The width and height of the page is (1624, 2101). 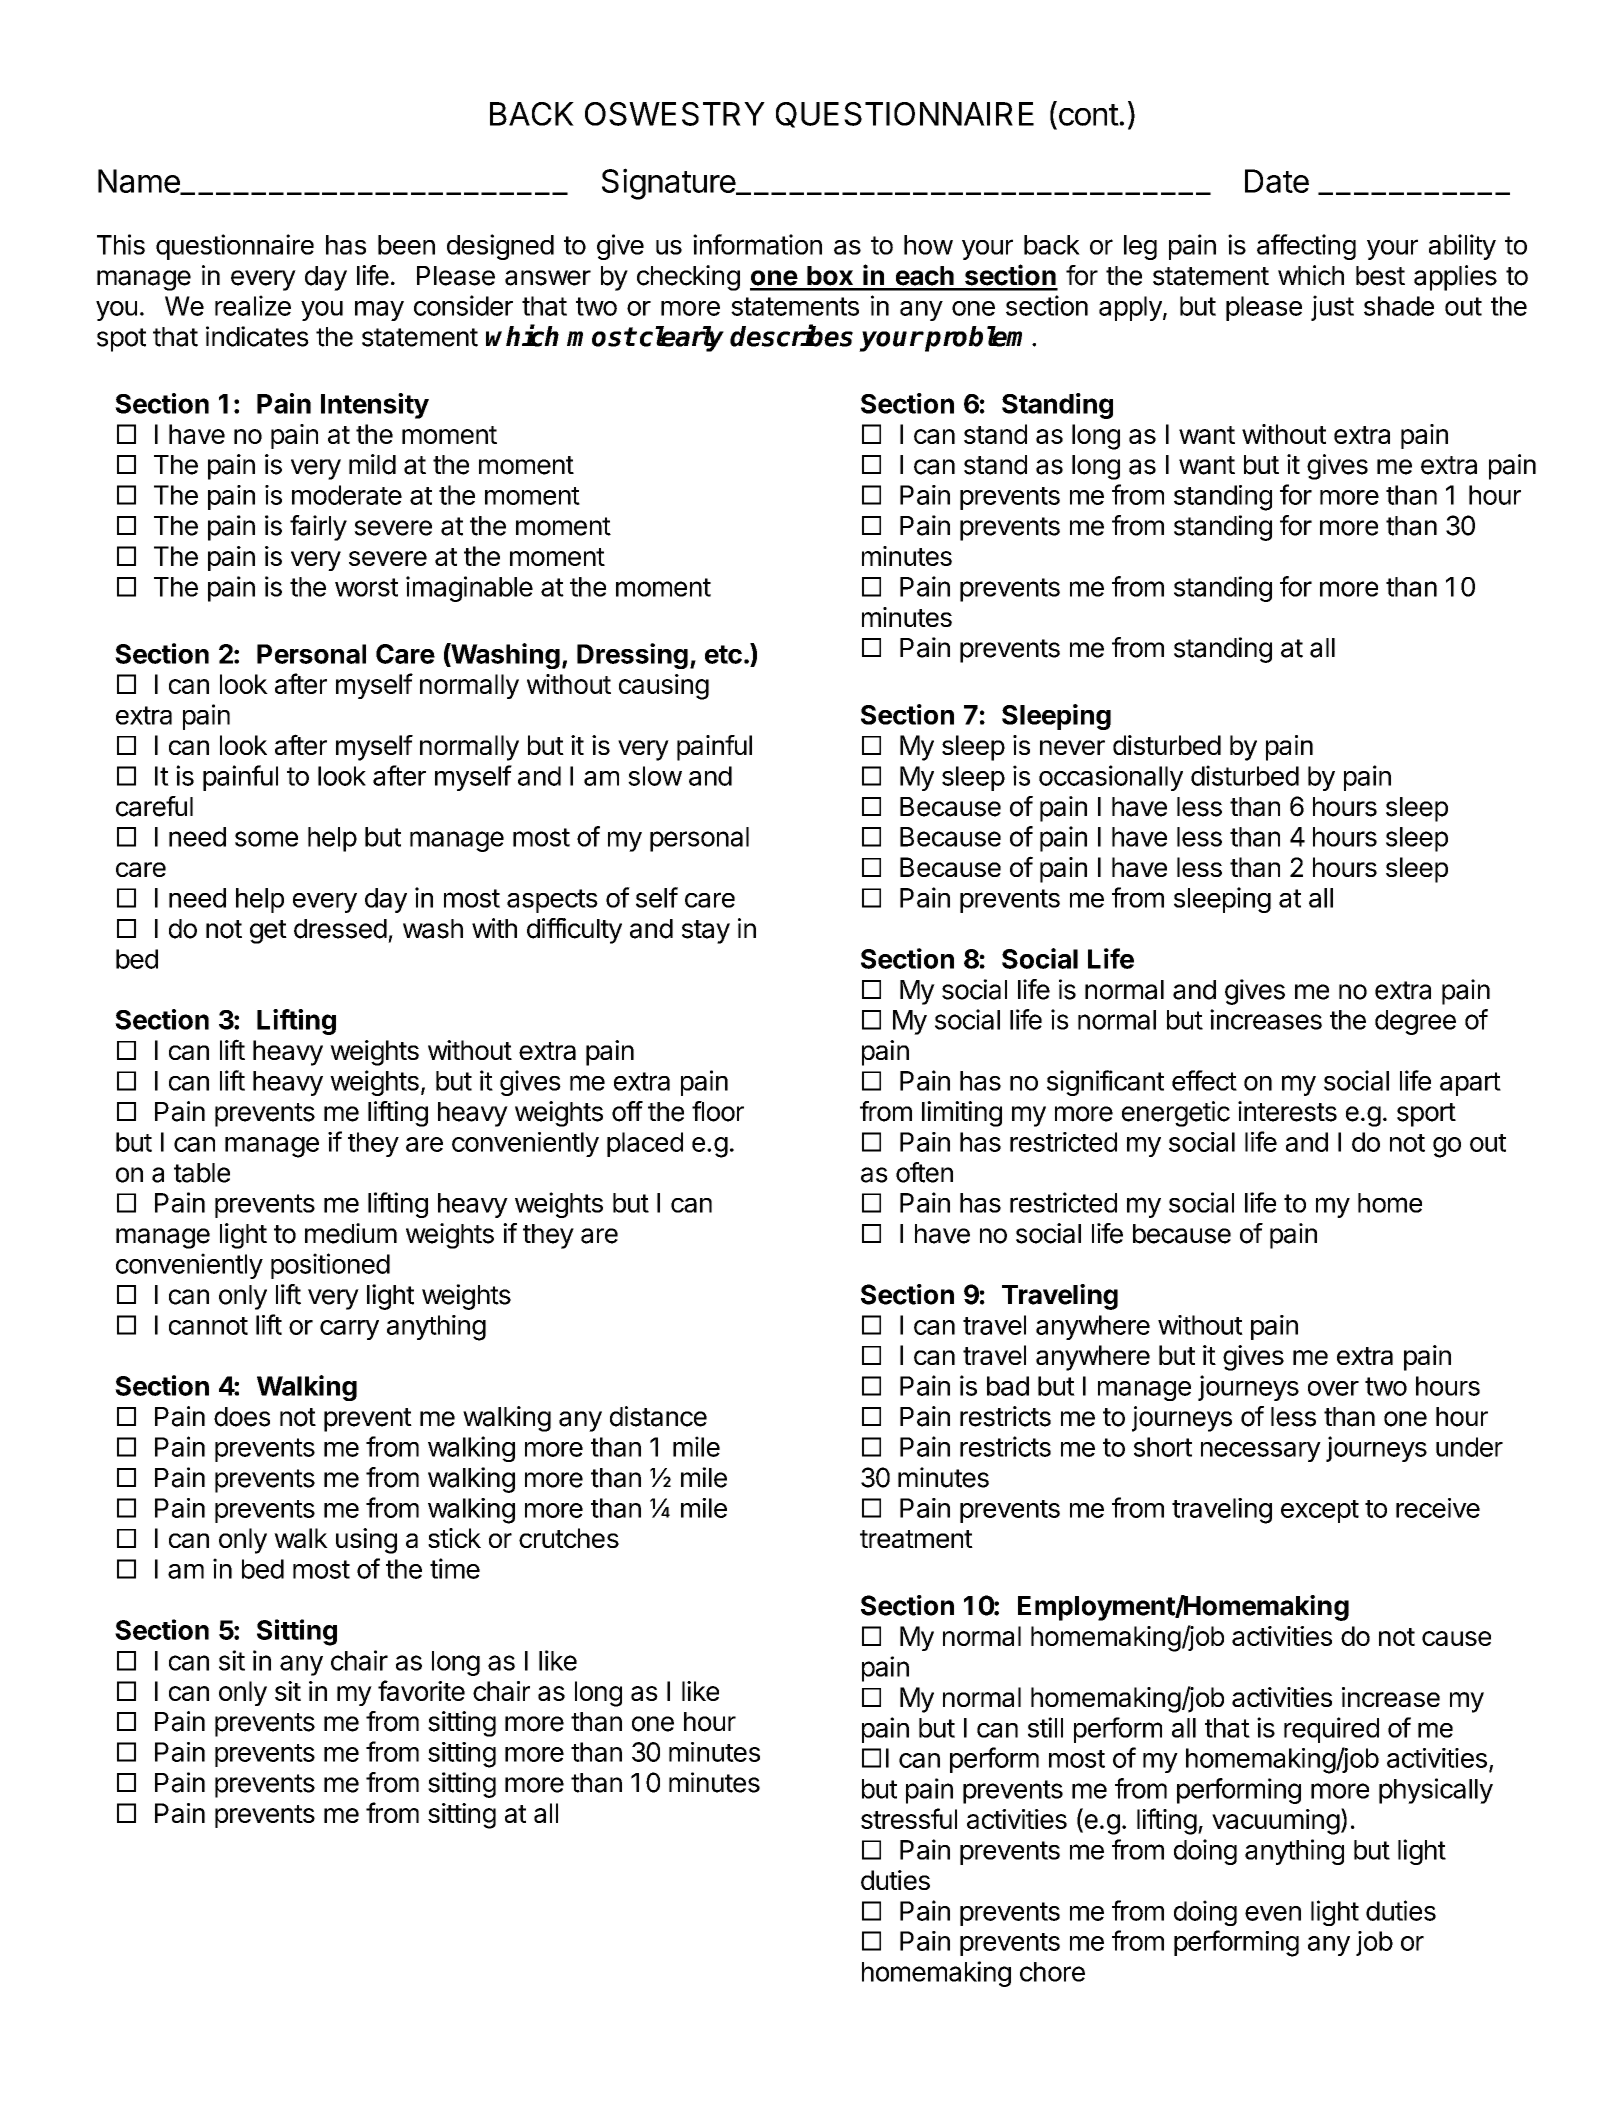 I want to click on information, so click(x=757, y=244).
